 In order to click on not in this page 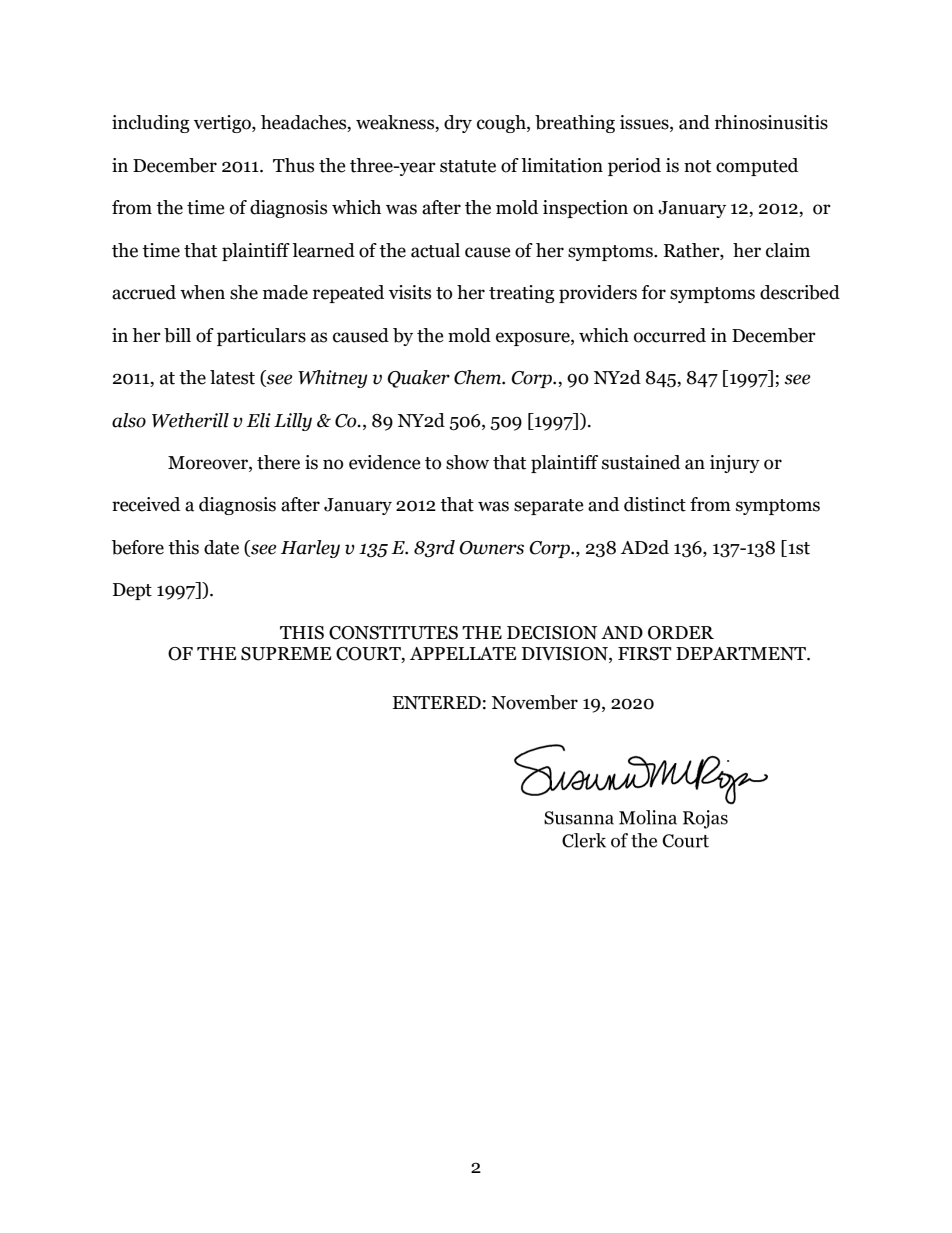, I will do `click(697, 166)`.
